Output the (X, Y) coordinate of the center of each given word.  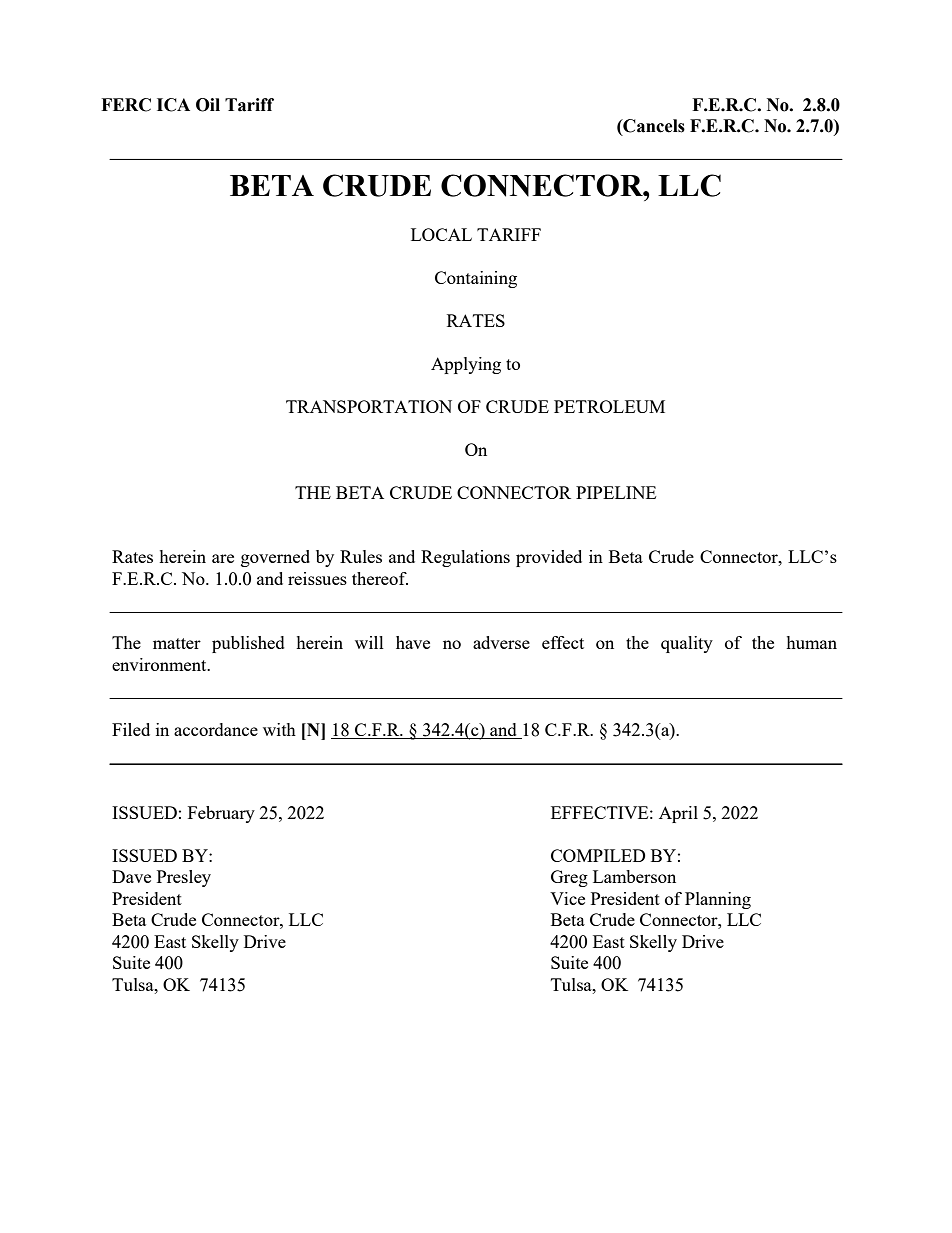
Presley (184, 878)
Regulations (465, 558)
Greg (569, 878)
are (223, 558)
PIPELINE (616, 492)
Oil (208, 105)
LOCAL (441, 234)
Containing (476, 279)
